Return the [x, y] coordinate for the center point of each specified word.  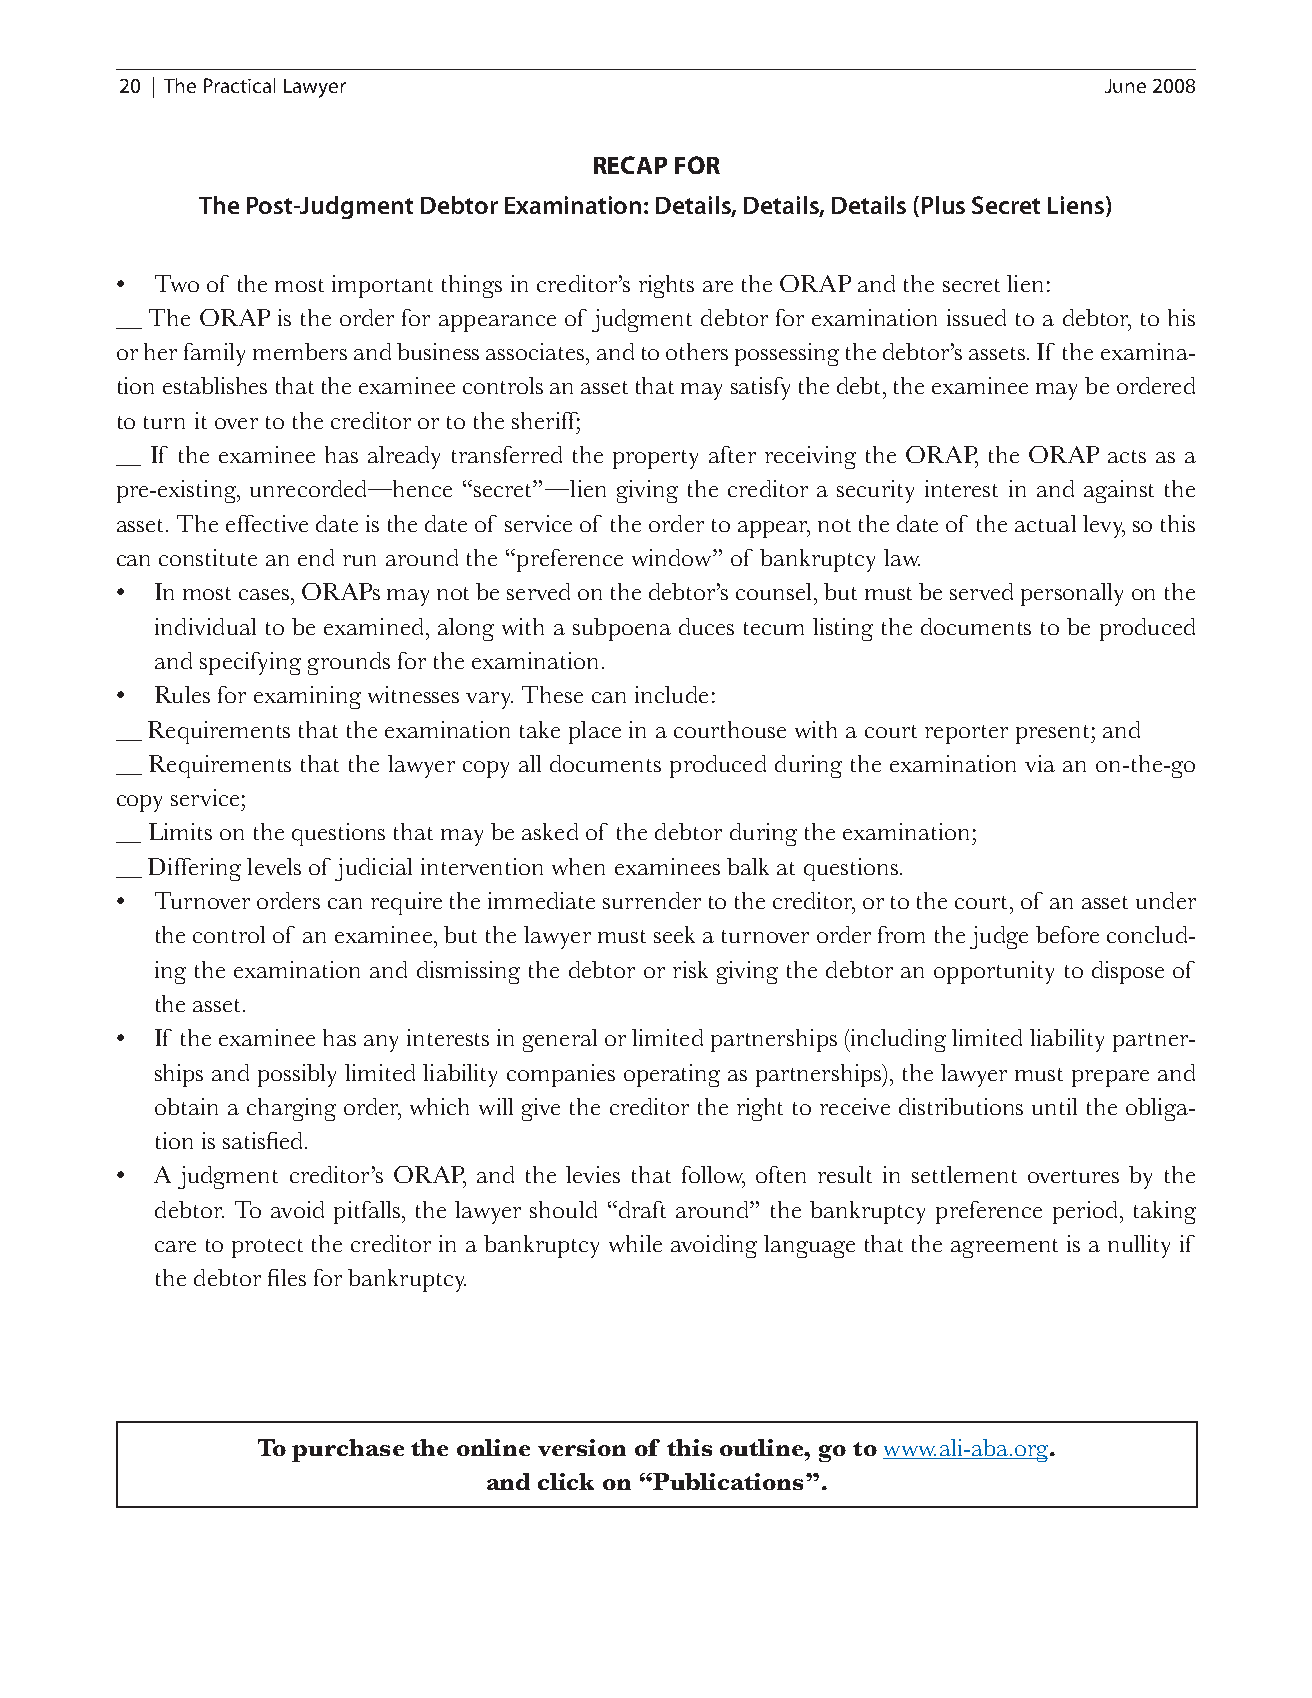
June [1125, 86]
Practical [239, 85]
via [1040, 763]
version [582, 1447]
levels [274, 866]
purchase [348, 1450]
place [595, 732]
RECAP [630, 165]
